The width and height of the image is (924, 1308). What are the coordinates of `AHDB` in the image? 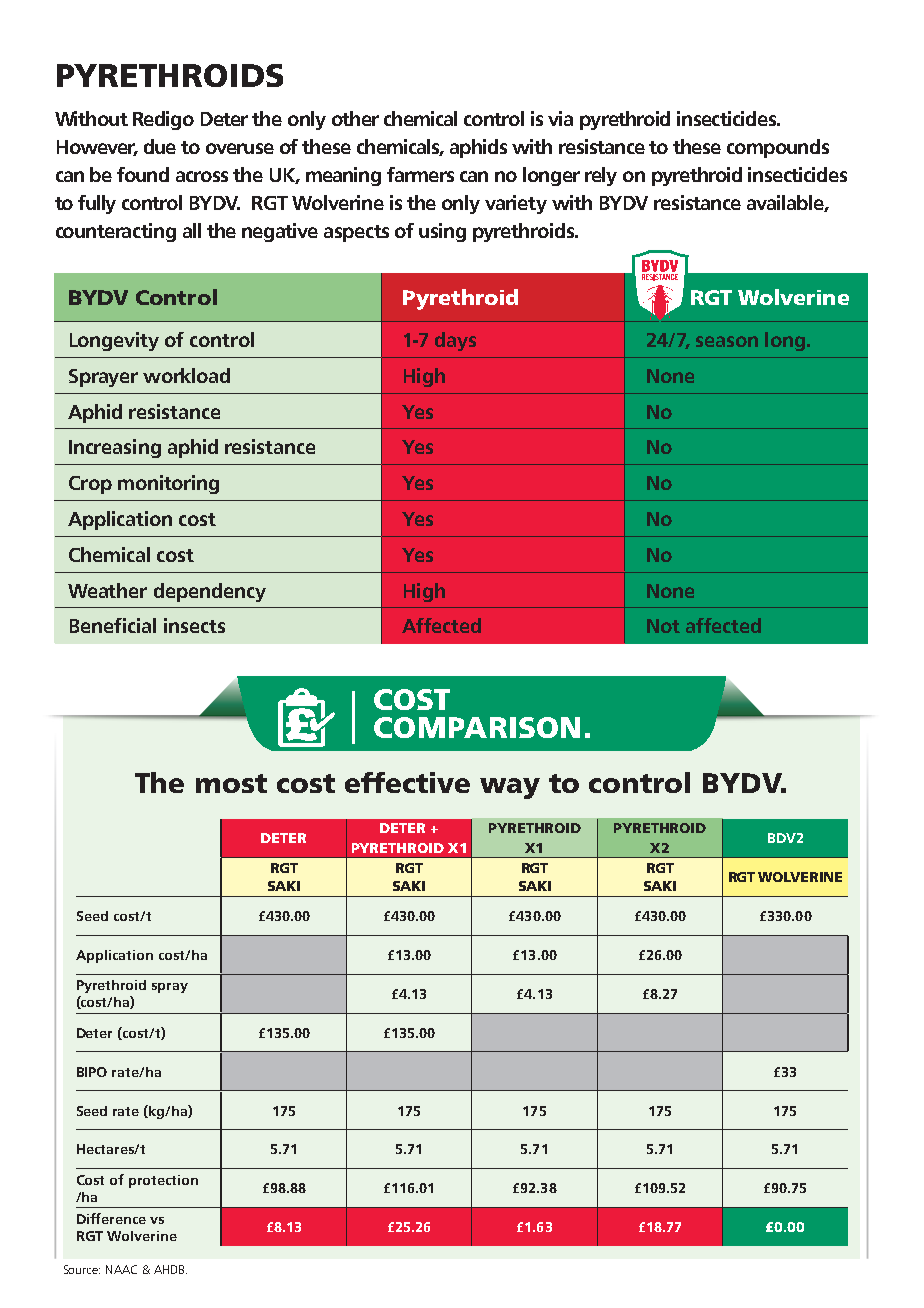 It's located at (170, 1269).
